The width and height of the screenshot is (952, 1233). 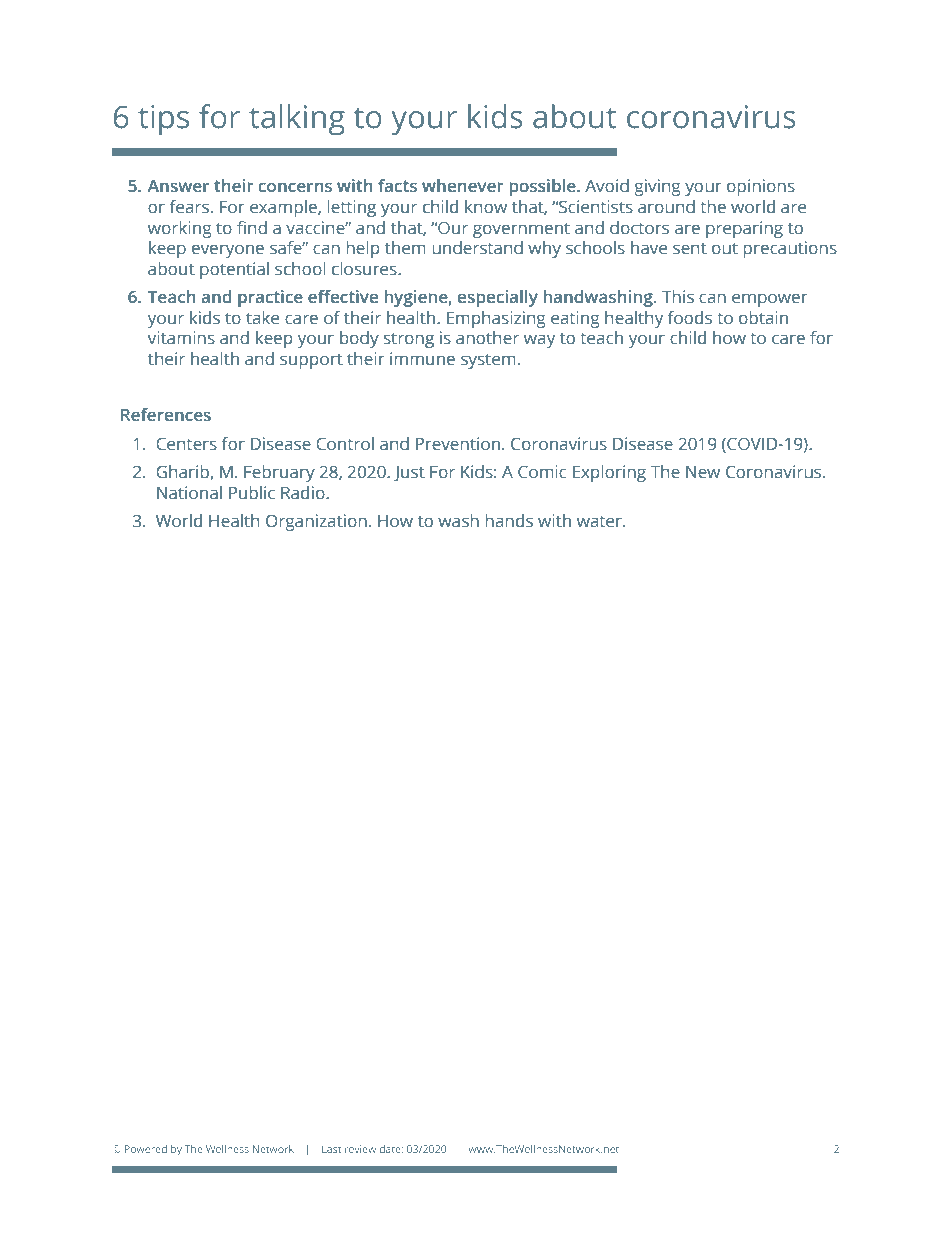 I want to click on Answer, so click(x=178, y=186).
